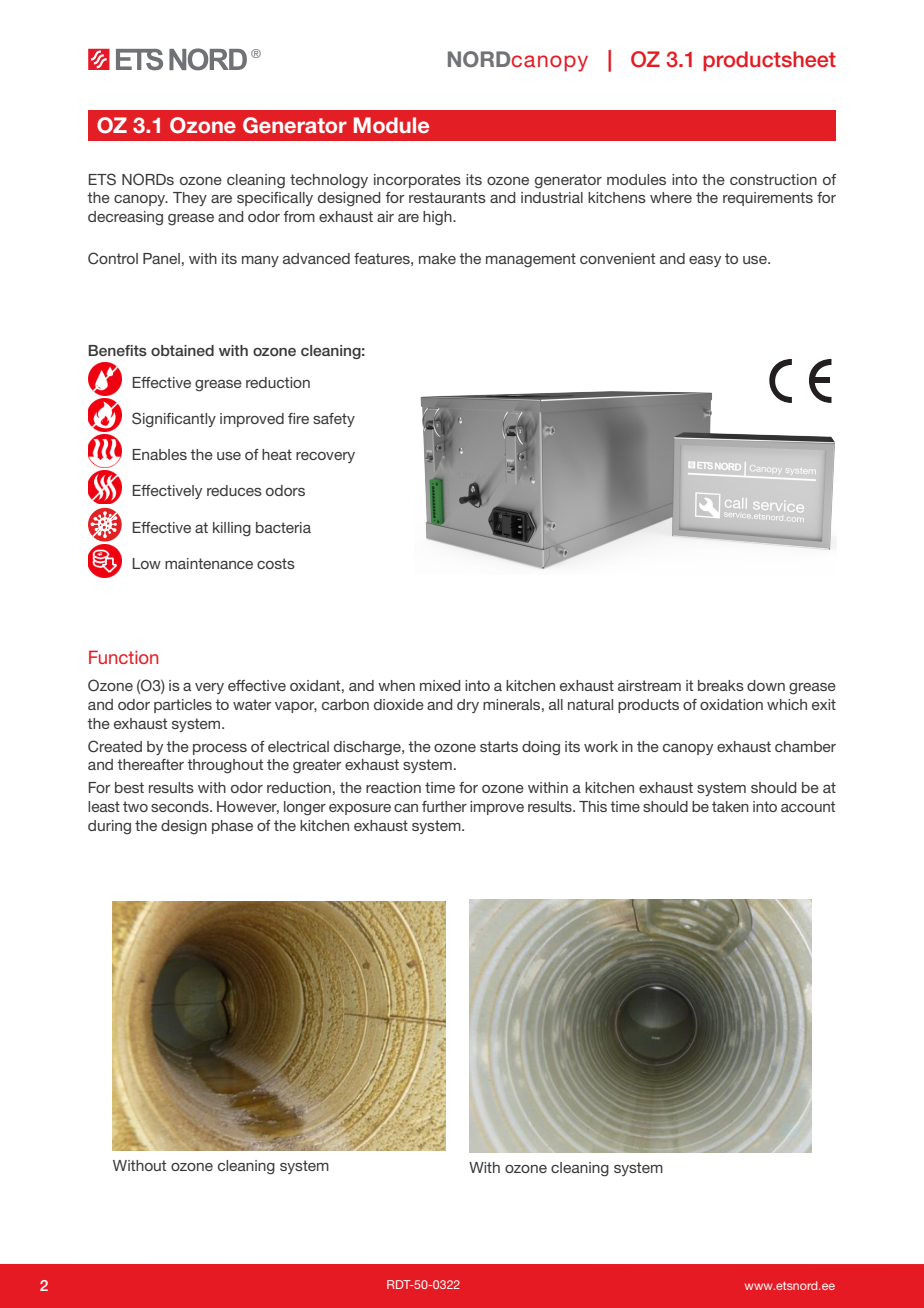 This page has height=1308, width=924. I want to click on down, so click(766, 685).
